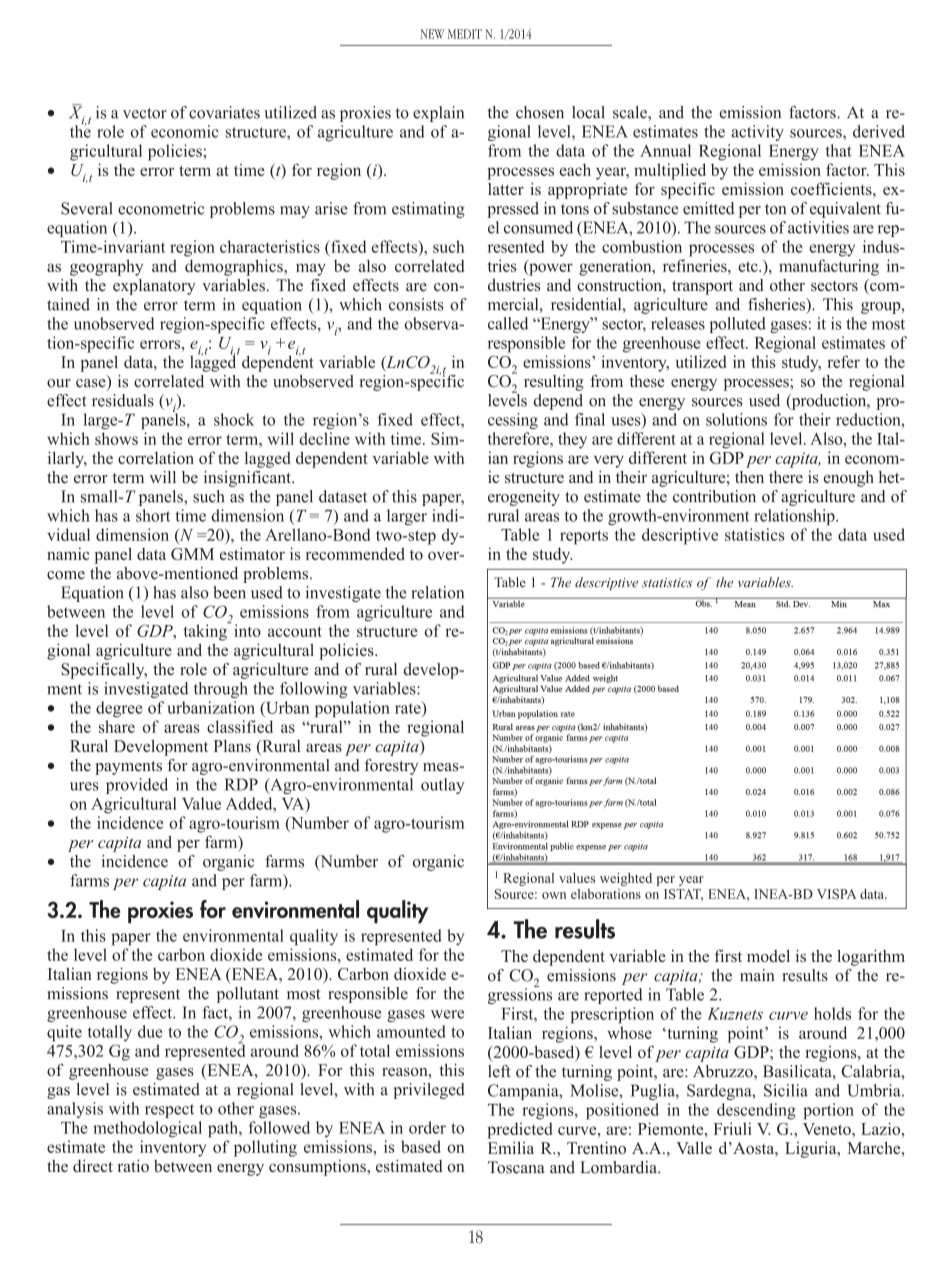 This screenshot has height=1270, width=952. I want to click on vector, so click(145, 113).
